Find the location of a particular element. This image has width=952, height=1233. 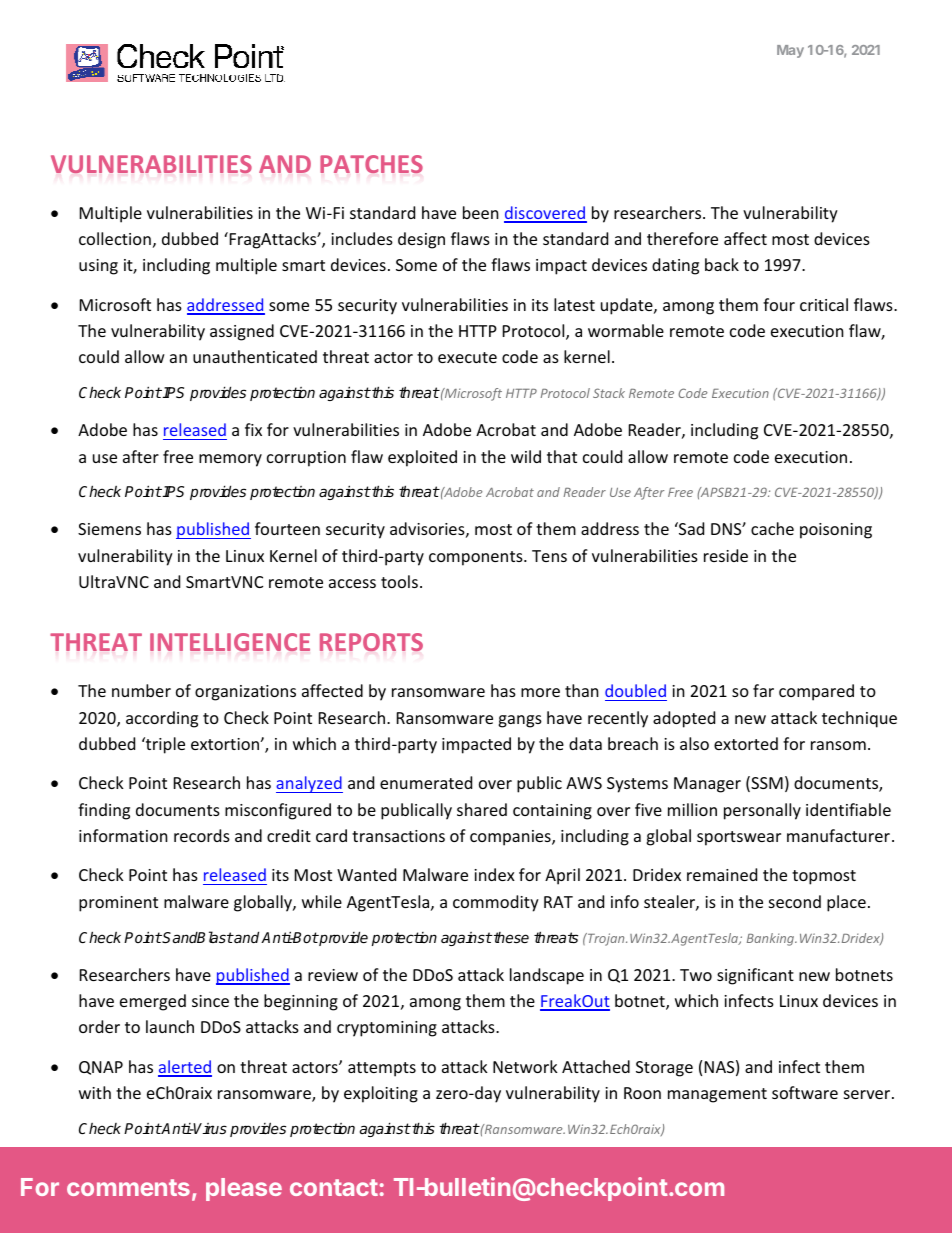

index is located at coordinates (494, 874).
